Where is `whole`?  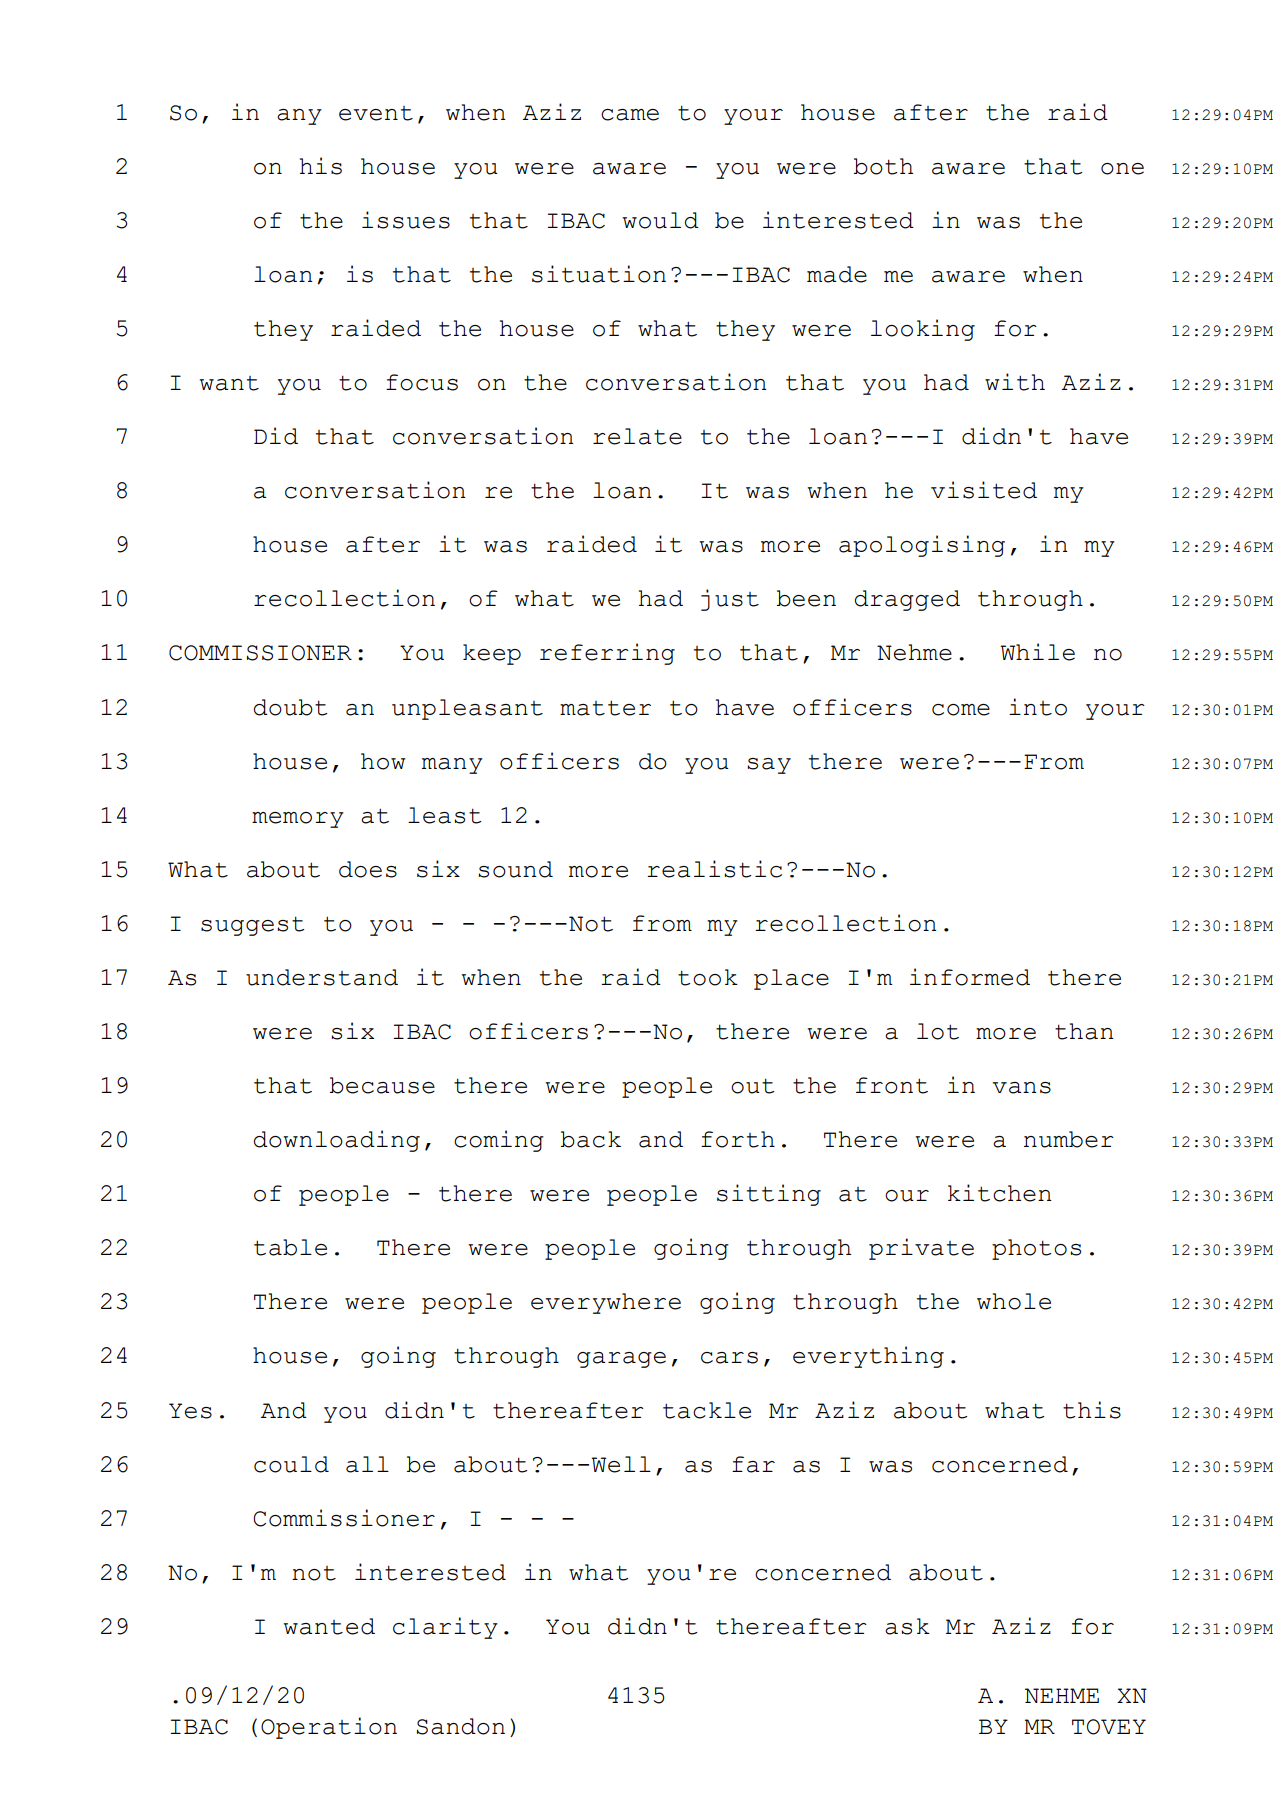 whole is located at coordinates (1014, 1301).
